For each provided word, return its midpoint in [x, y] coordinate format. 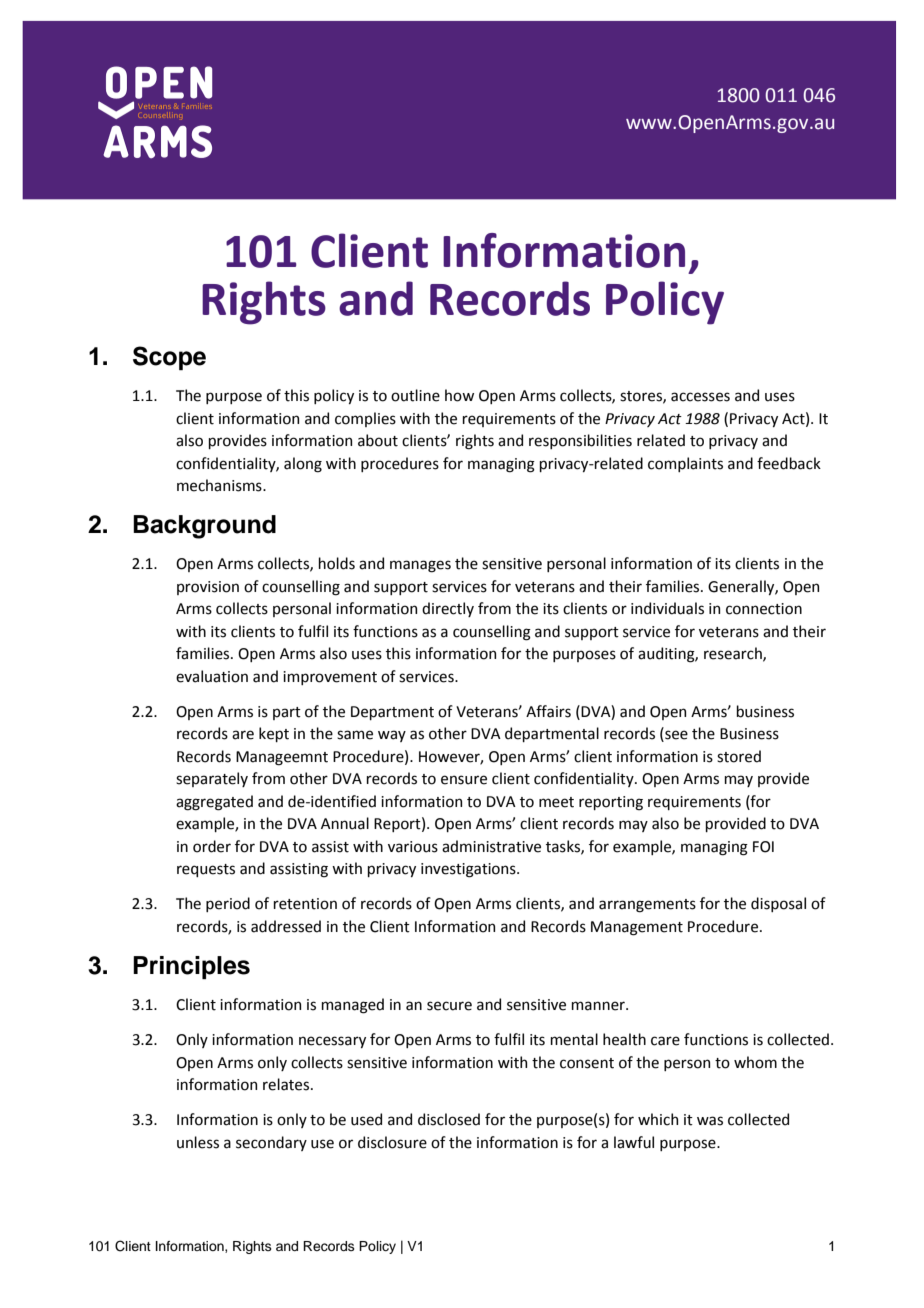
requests [206, 870]
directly [448, 609]
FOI [763, 847]
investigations [469, 870]
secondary [271, 1143]
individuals [667, 608]
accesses [700, 397]
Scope [169, 358]
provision [208, 588]
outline [415, 395]
